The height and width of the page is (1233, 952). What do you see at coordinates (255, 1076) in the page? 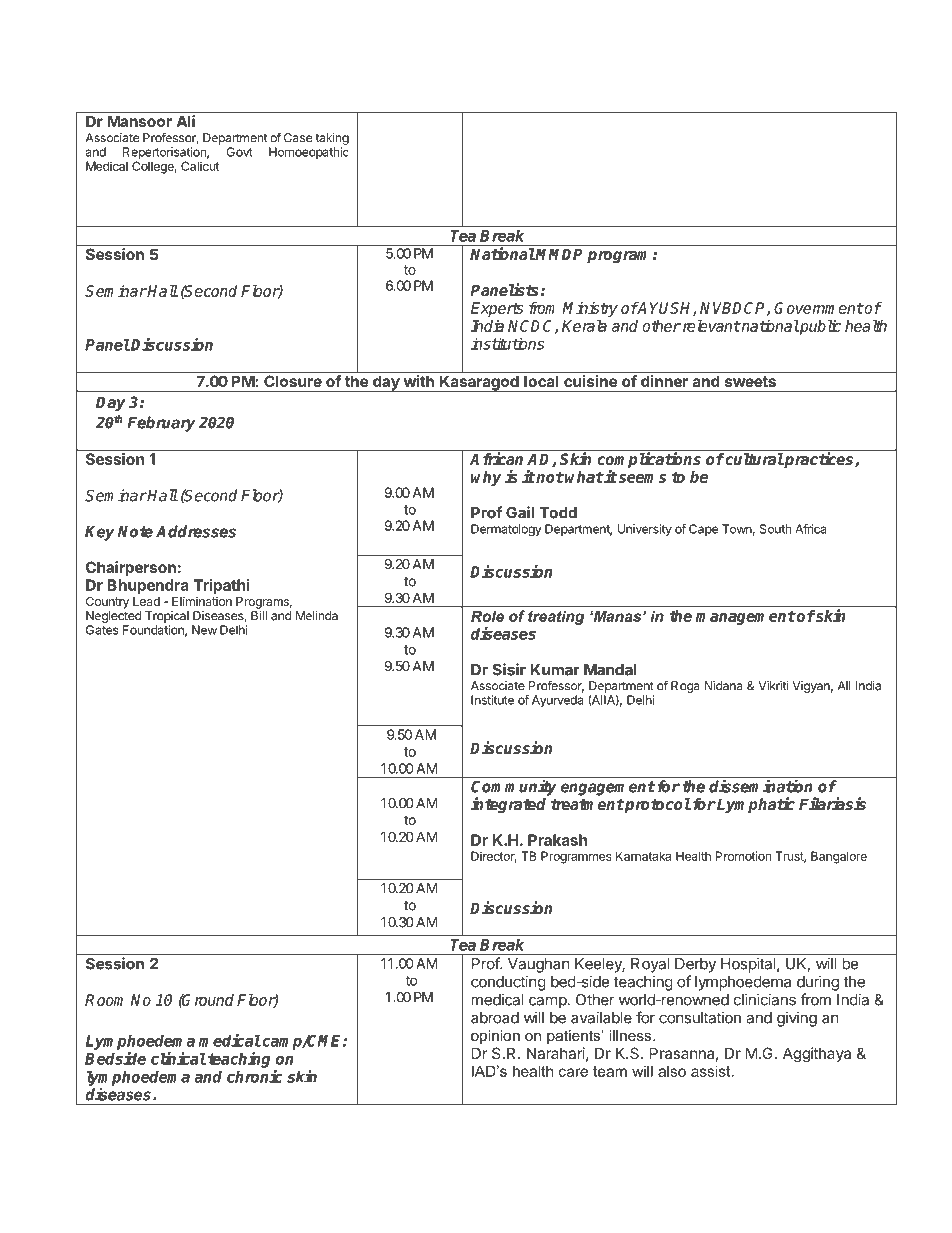
I see `chronic` at bounding box center [255, 1076].
